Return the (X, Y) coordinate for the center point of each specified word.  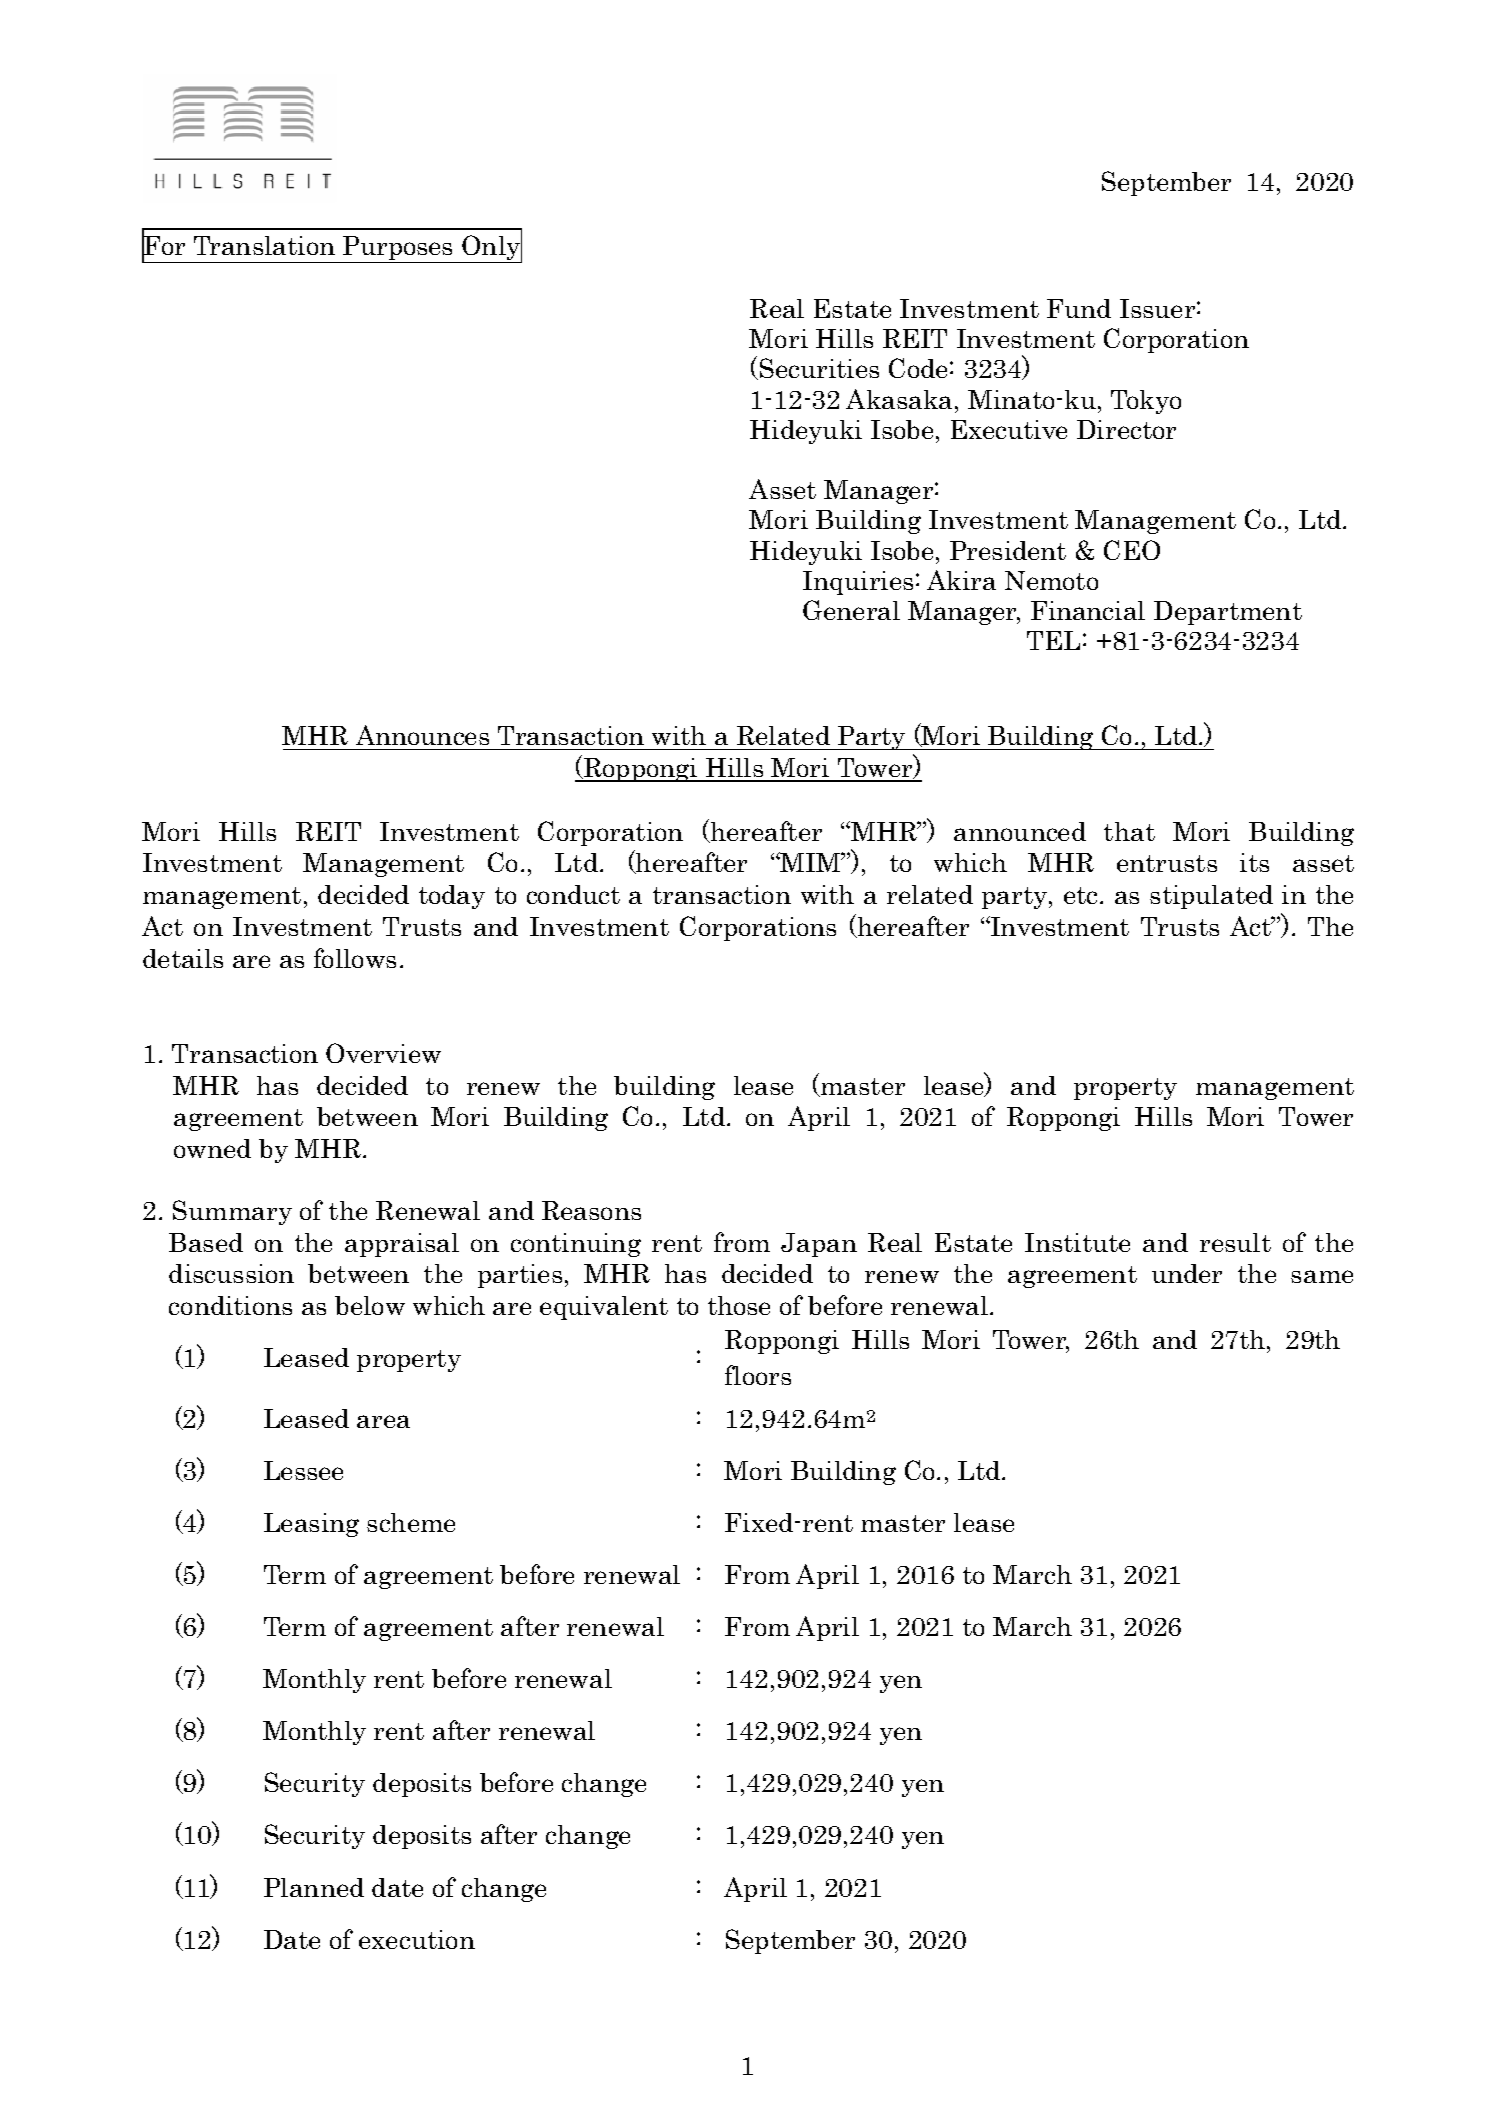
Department (1228, 613)
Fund (1079, 308)
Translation (264, 245)
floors (758, 1375)
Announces (422, 735)
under (1187, 1273)
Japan (819, 1245)
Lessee (303, 1470)
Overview (383, 1053)
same (1322, 1276)
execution (417, 1939)
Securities (819, 368)
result (1235, 1242)
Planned (314, 1887)
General (851, 610)
